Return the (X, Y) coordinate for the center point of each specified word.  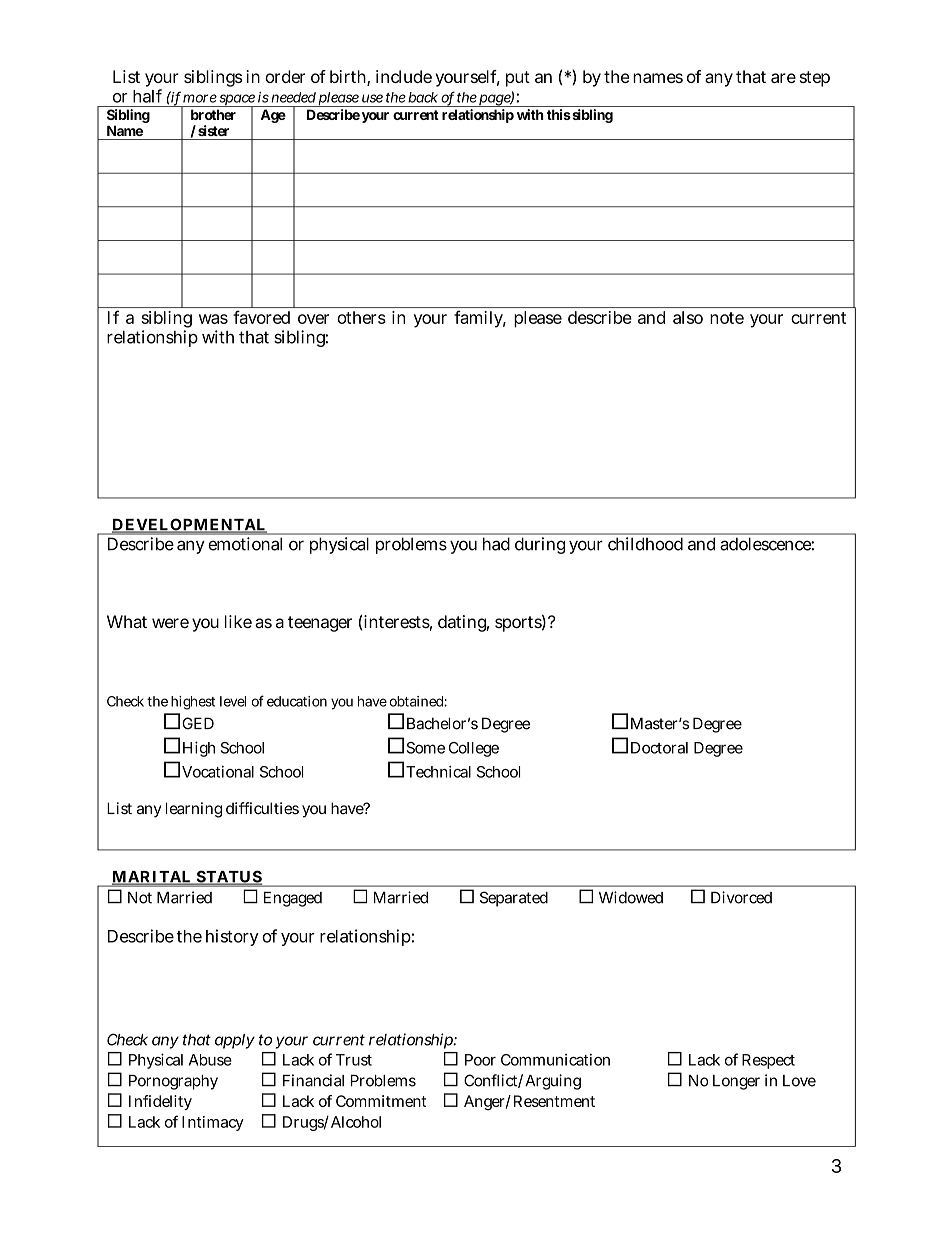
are (783, 78)
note (727, 318)
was (213, 319)
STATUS (228, 878)
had (496, 544)
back (423, 97)
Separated (514, 899)
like (238, 621)
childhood (645, 543)
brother (213, 114)
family (480, 319)
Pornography (173, 1082)
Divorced (741, 897)
